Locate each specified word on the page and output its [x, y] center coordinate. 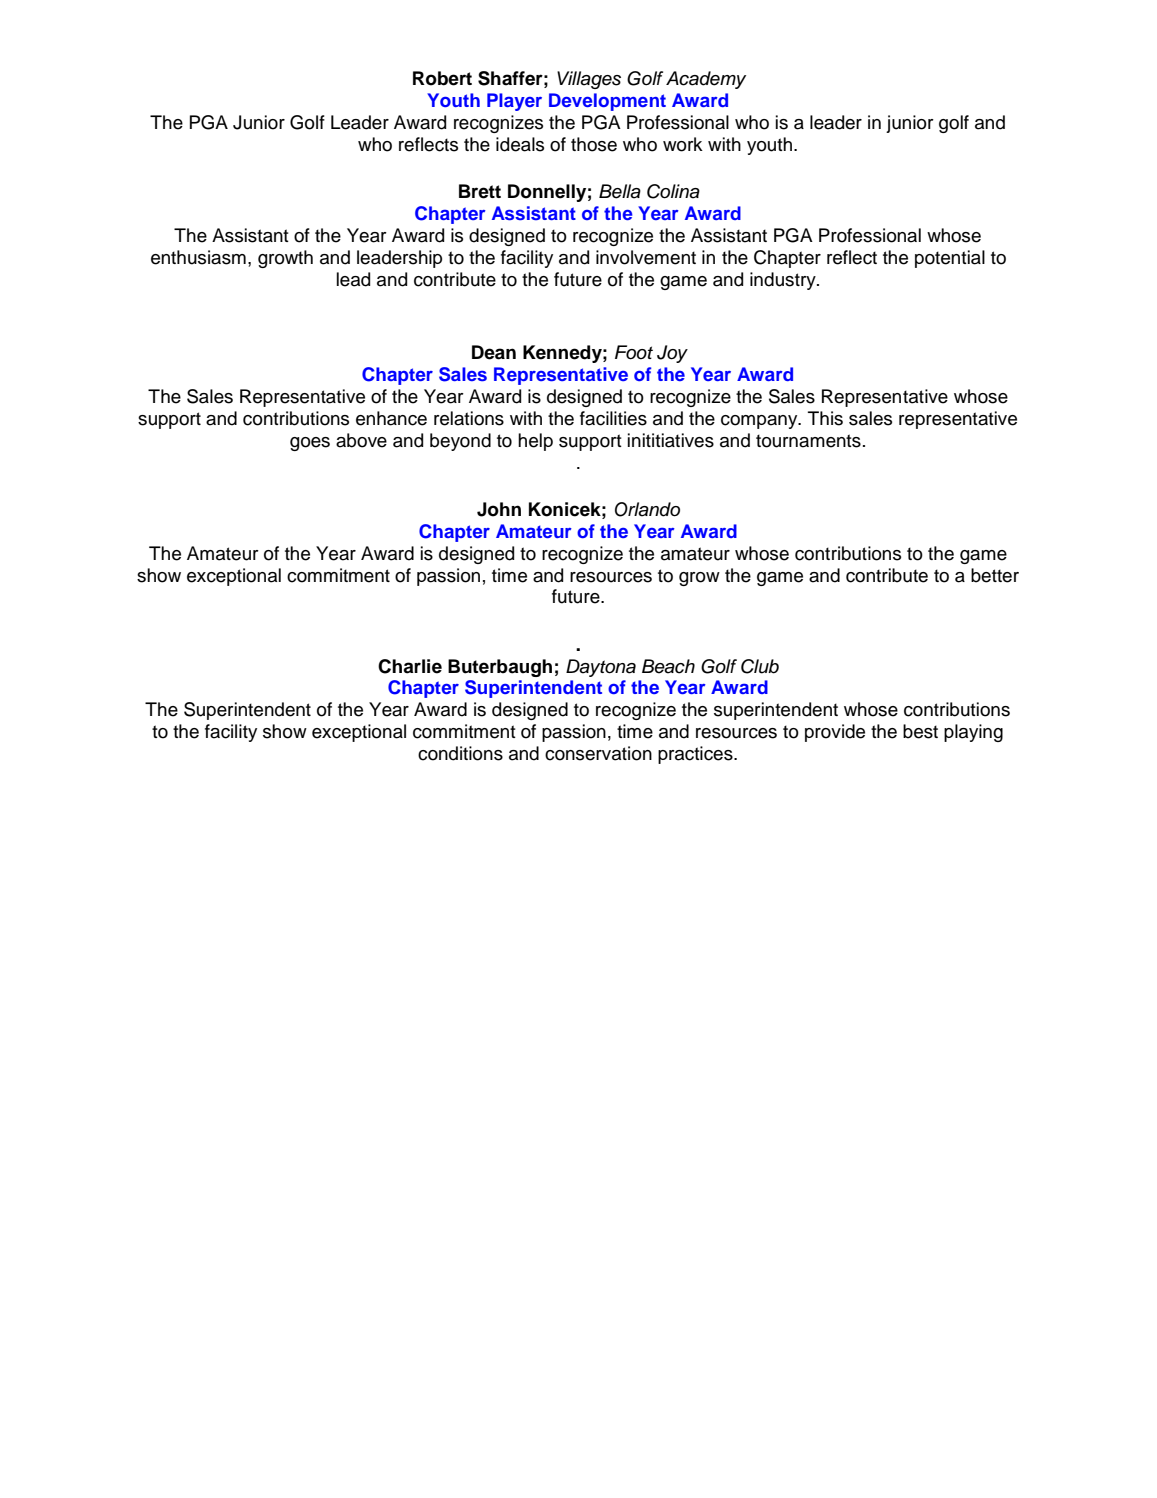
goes [310, 444]
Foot [634, 352]
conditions [460, 753]
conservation [598, 753]
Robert [442, 78]
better [995, 575]
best [920, 731]
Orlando [647, 509]
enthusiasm [198, 257]
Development [607, 102]
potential [950, 259]
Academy [706, 80]
